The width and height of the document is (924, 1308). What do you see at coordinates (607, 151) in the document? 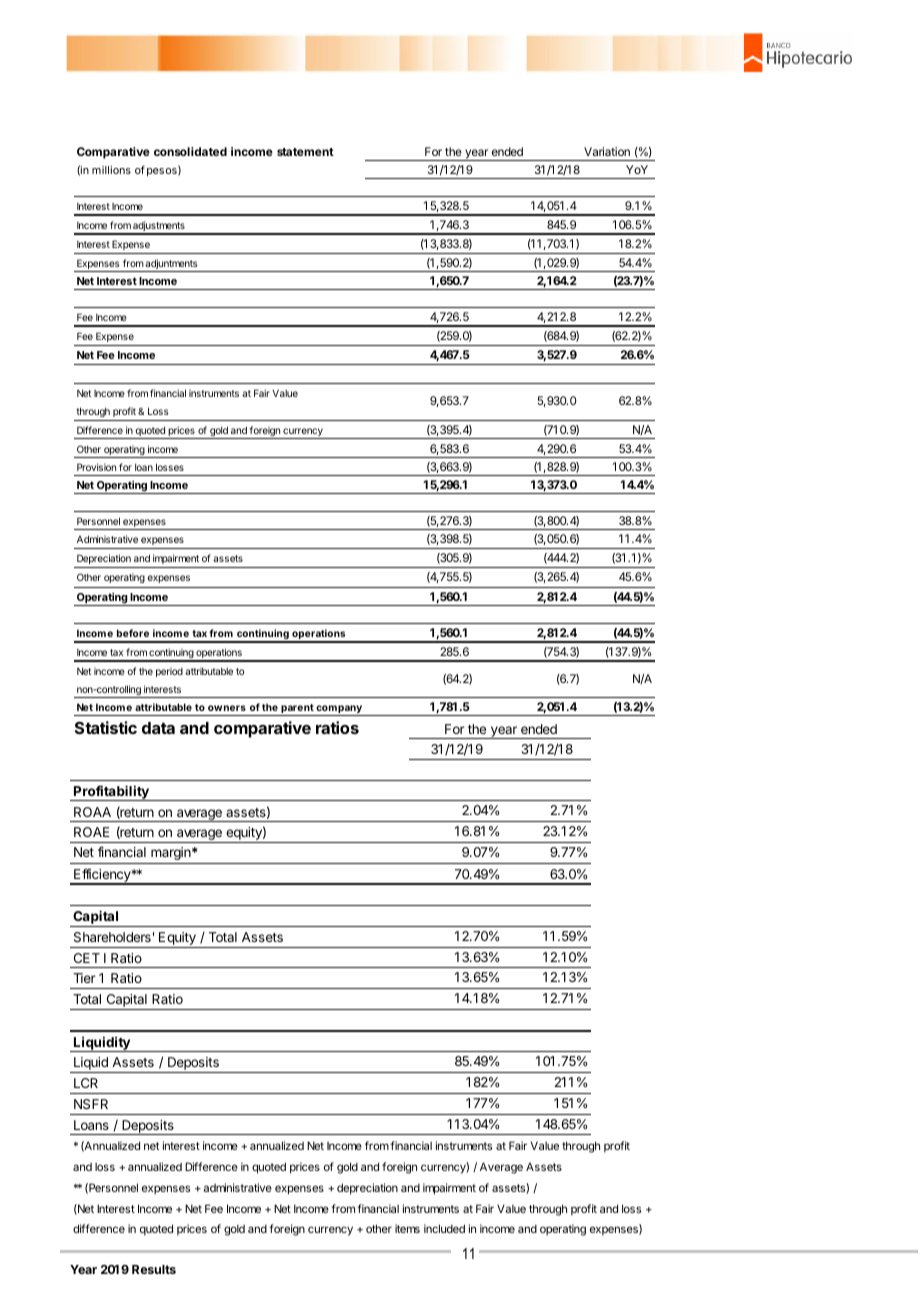
I see `Variation` at bounding box center [607, 151].
